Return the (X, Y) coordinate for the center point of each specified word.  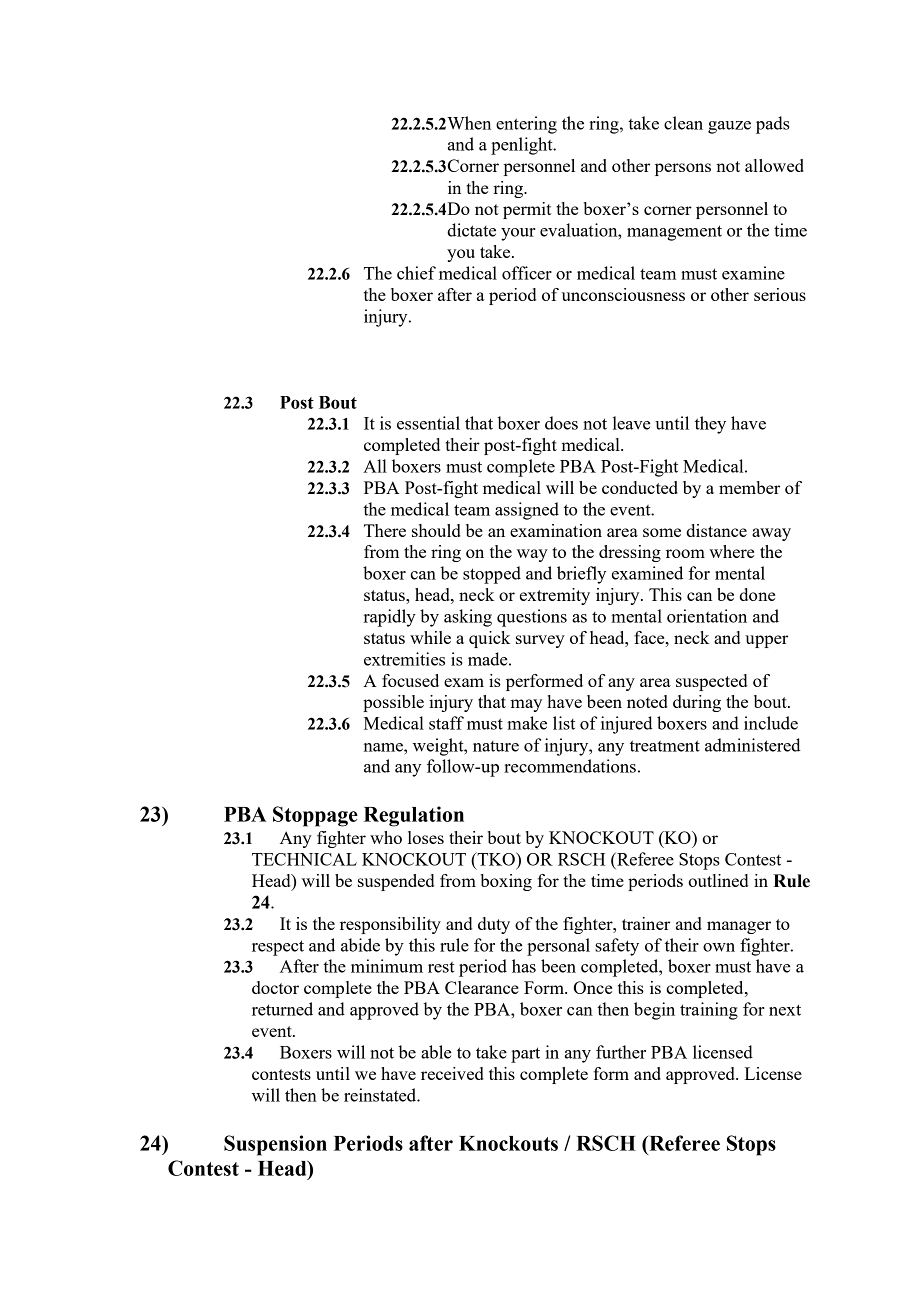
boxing (506, 882)
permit (527, 210)
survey (540, 641)
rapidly (390, 618)
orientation (707, 616)
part (525, 1055)
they (710, 425)
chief (416, 273)
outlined (718, 880)
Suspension (275, 1145)
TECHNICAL (304, 859)
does (561, 423)
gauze (729, 127)
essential (428, 423)
